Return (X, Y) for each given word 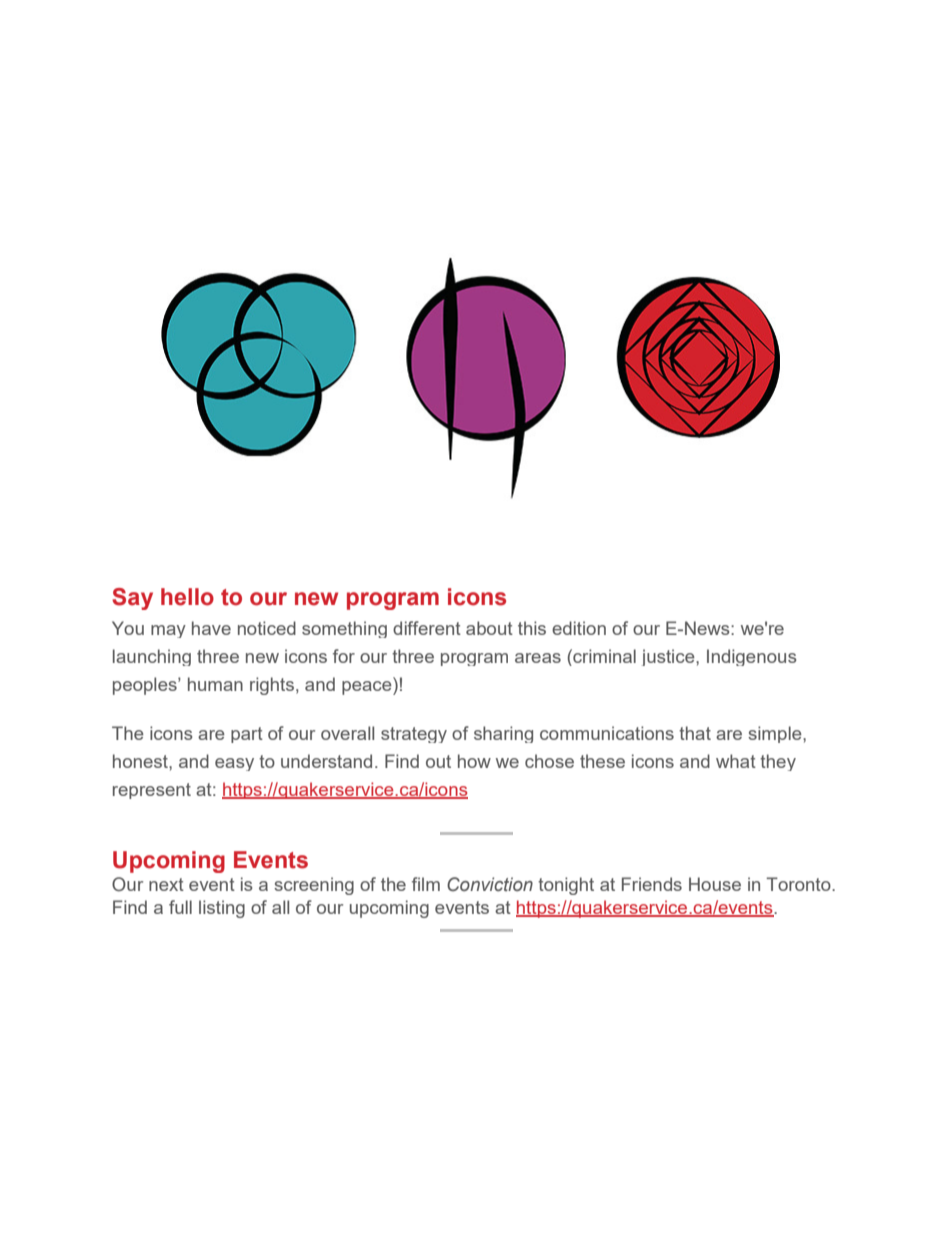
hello (187, 597)
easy (234, 764)
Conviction (490, 884)
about (489, 628)
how (474, 761)
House (715, 884)
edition (579, 628)
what (736, 761)
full (180, 907)
